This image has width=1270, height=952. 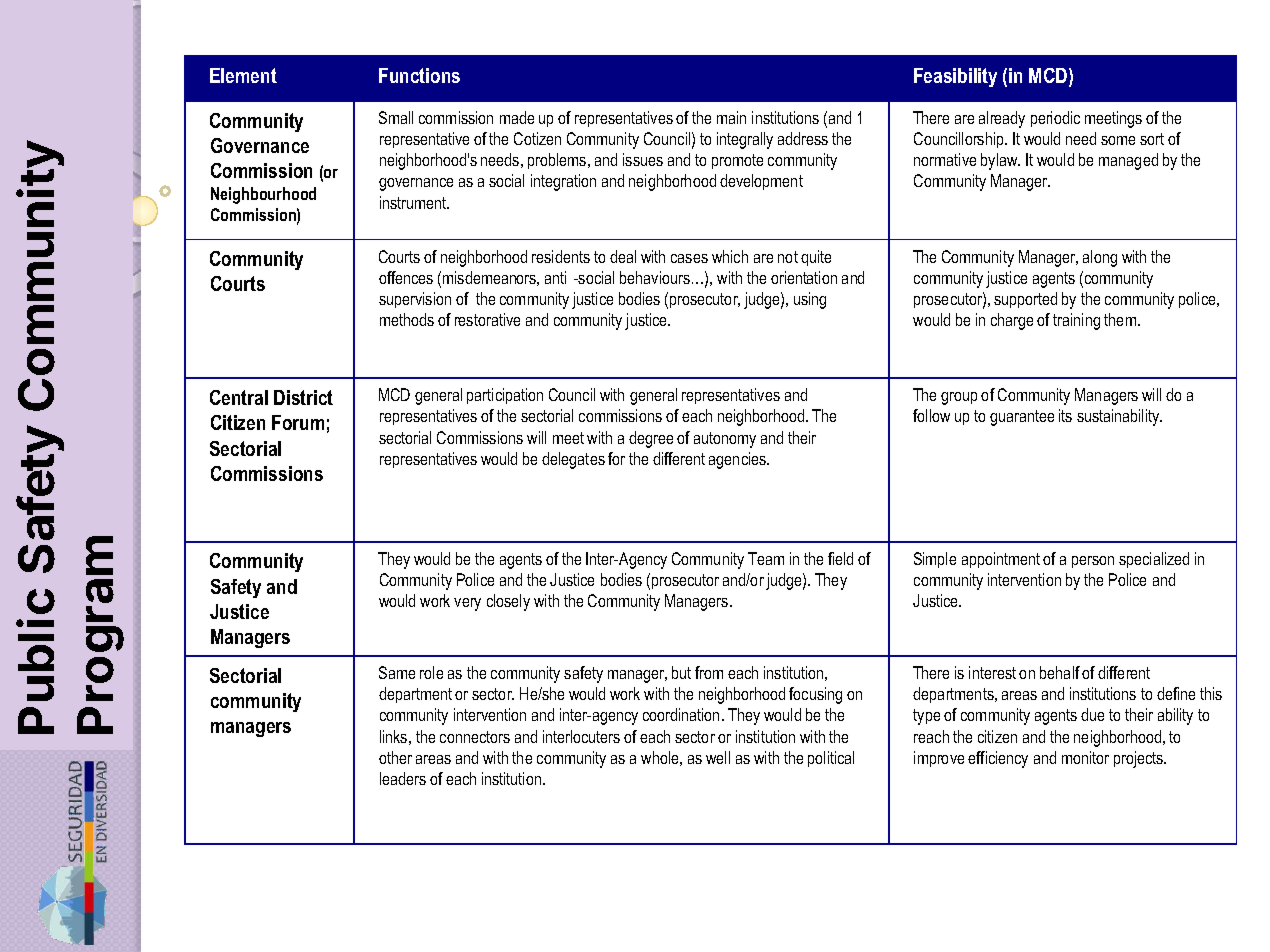 I want to click on Forum, so click(x=298, y=422).
